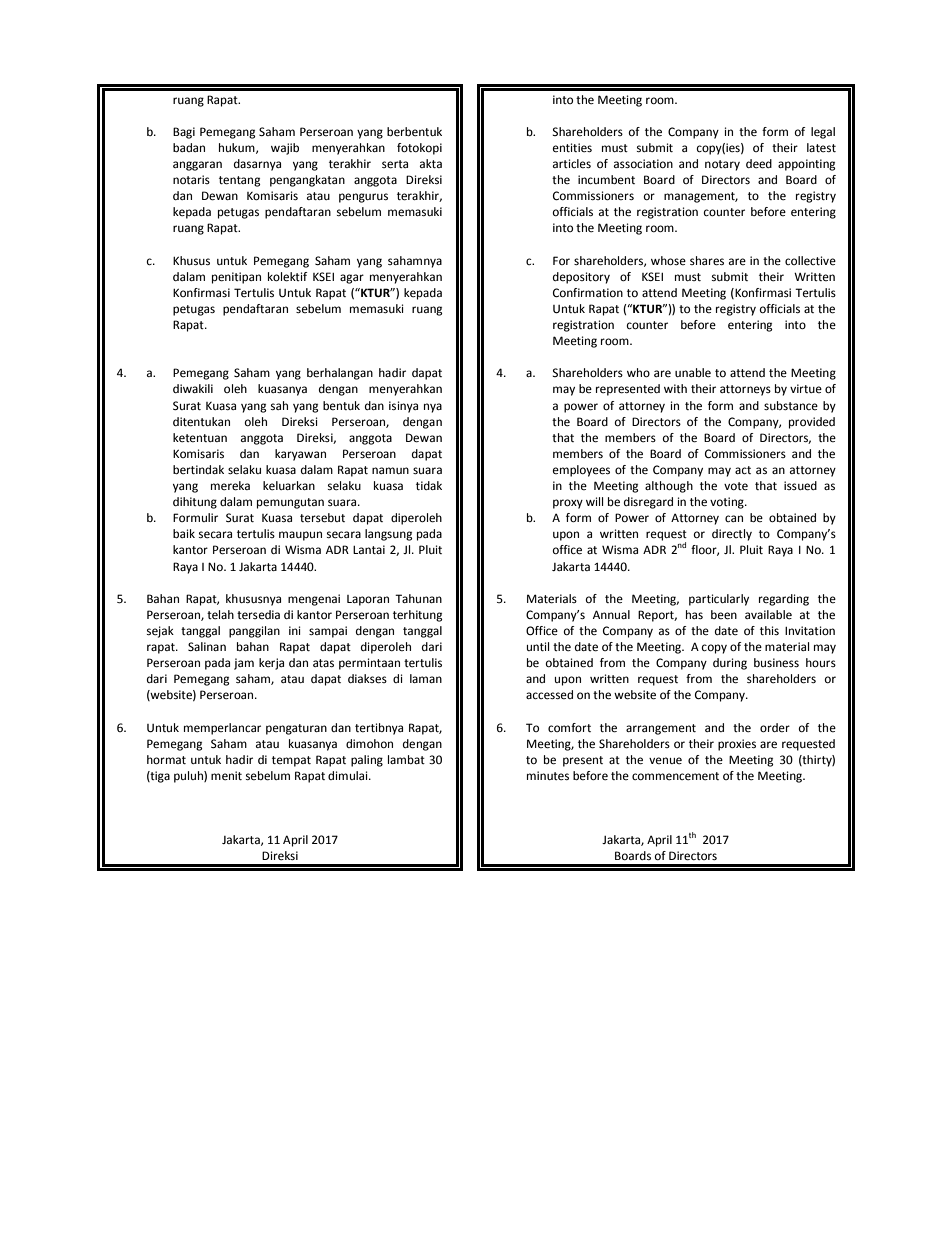 Image resolution: width=952 pixels, height=1233 pixels. I want to click on directly, so click(732, 535).
